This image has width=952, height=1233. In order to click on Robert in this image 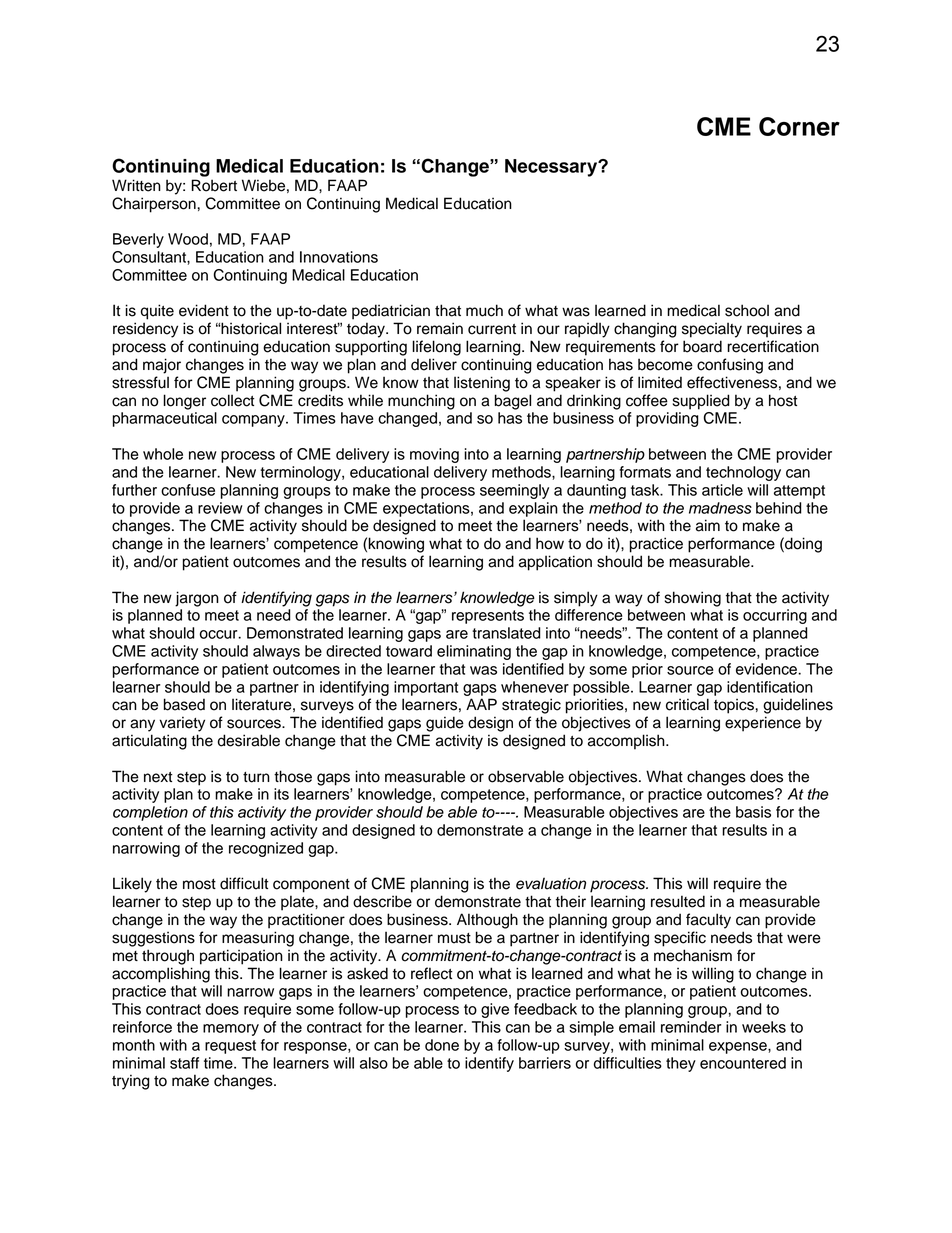, I will do `click(214, 185)`.
